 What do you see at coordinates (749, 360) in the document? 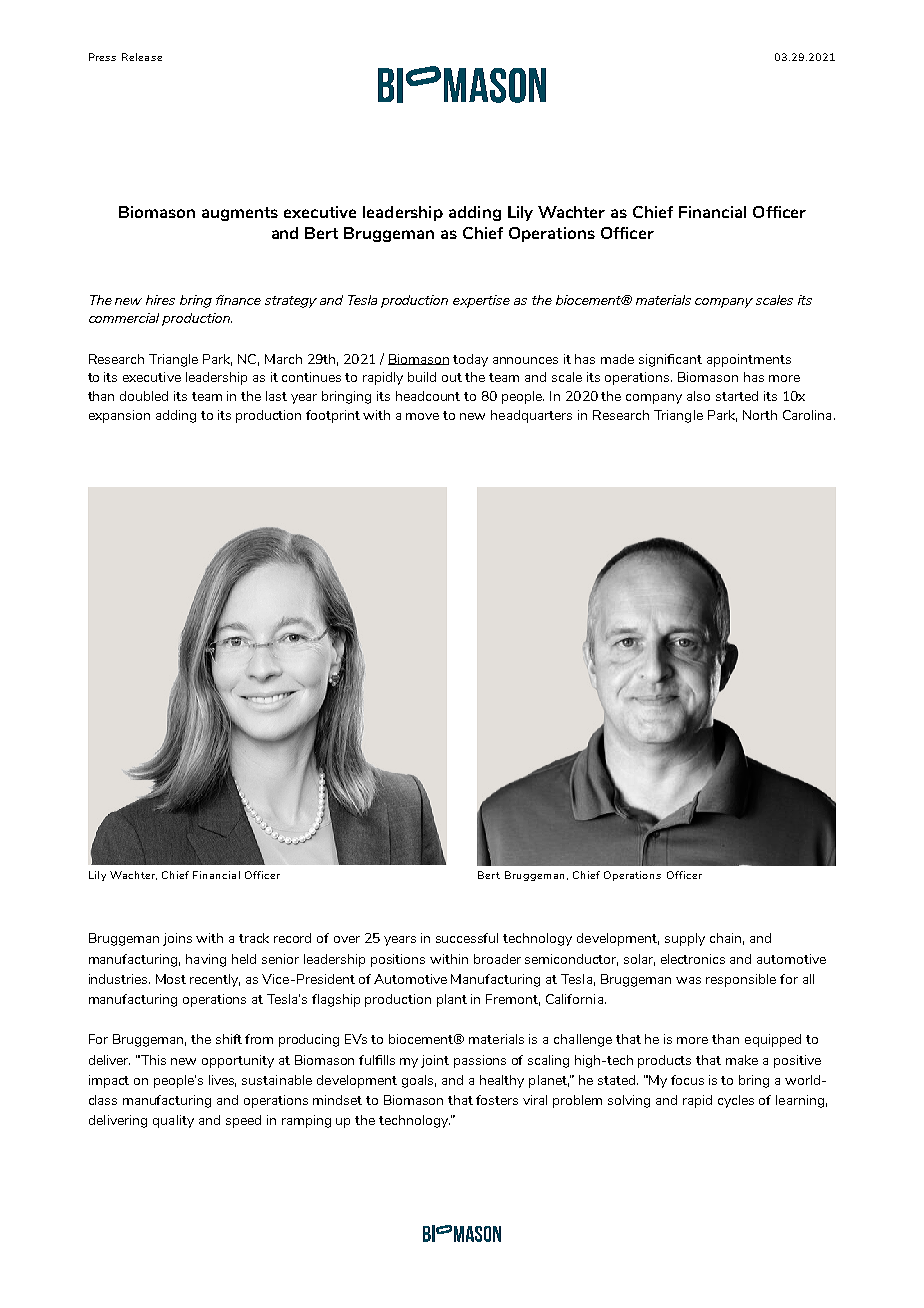
I see `appointments` at bounding box center [749, 360].
